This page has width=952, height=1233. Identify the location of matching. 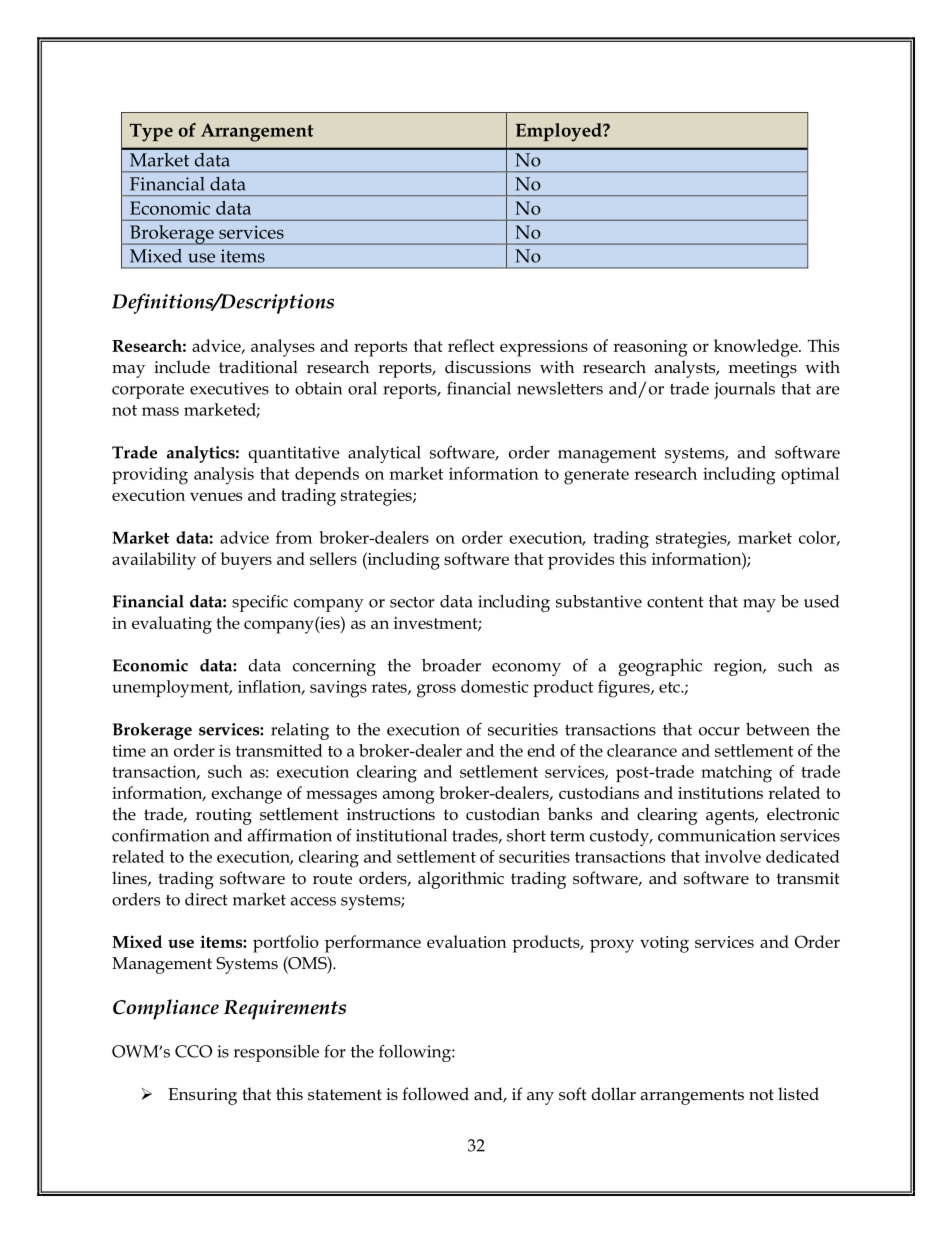
(736, 774).
